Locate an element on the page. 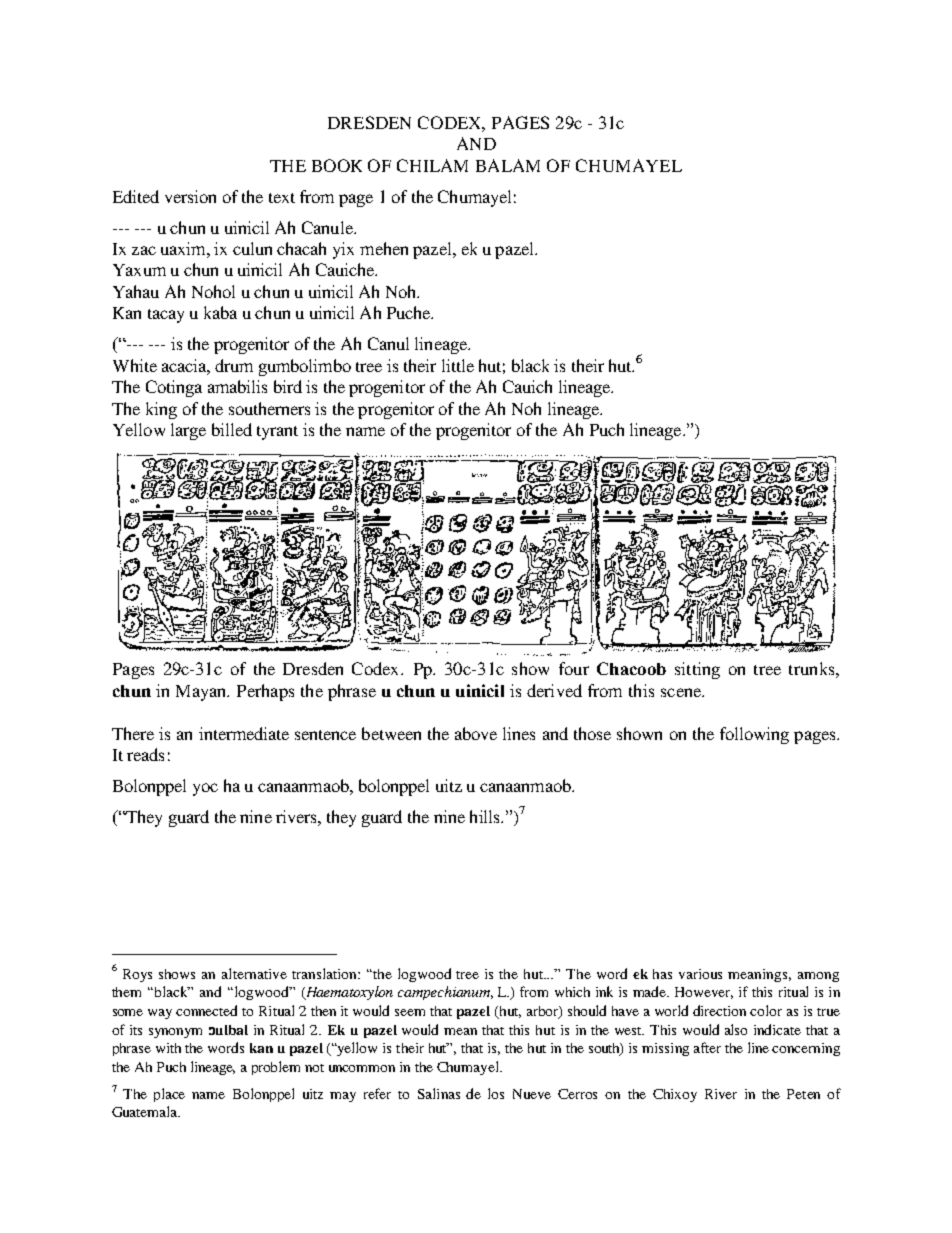 The height and width of the image is (1233, 952). bird is located at coordinates (288, 386).
